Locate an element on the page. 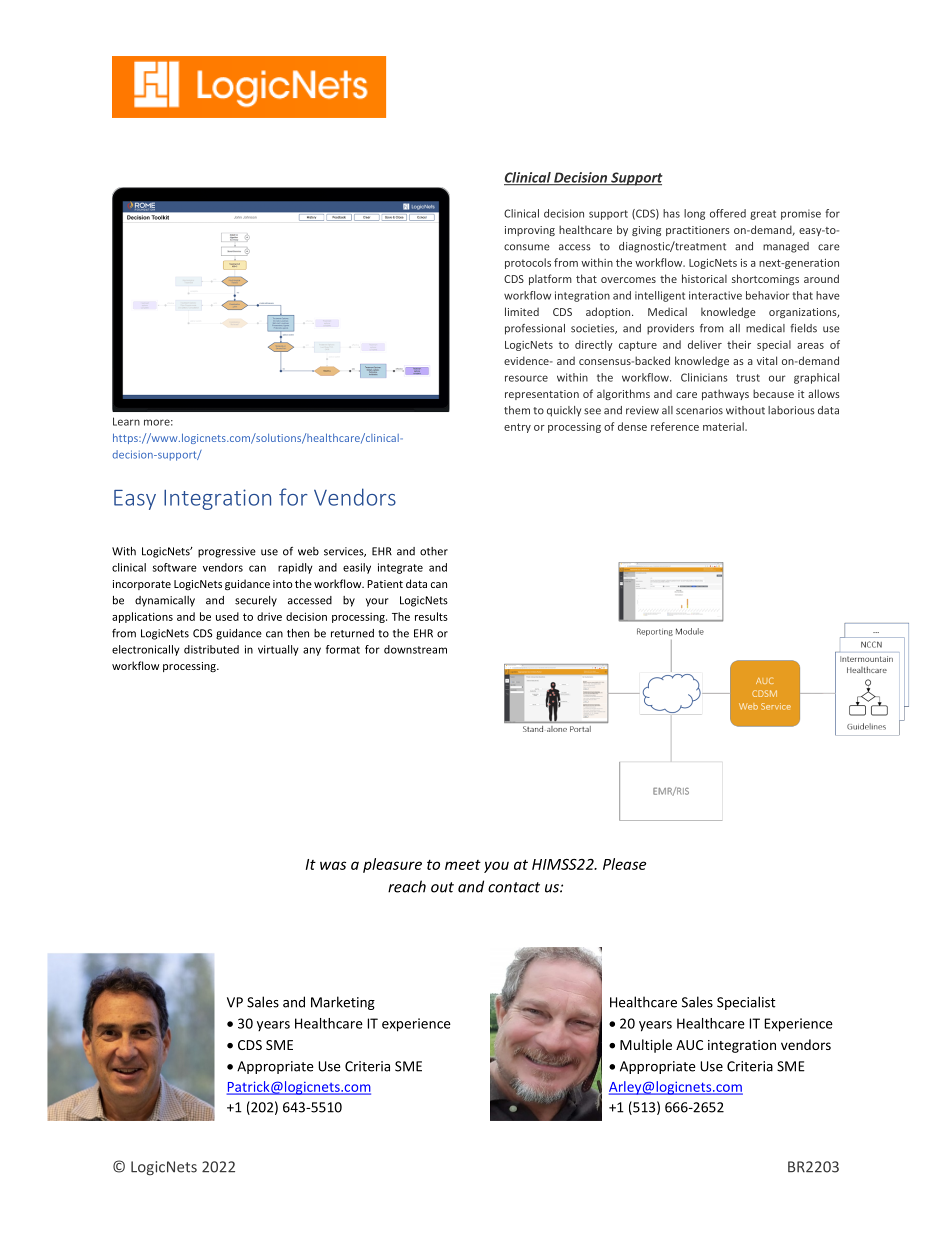 This document has height=1233, width=952. distributed is located at coordinates (211, 649).
